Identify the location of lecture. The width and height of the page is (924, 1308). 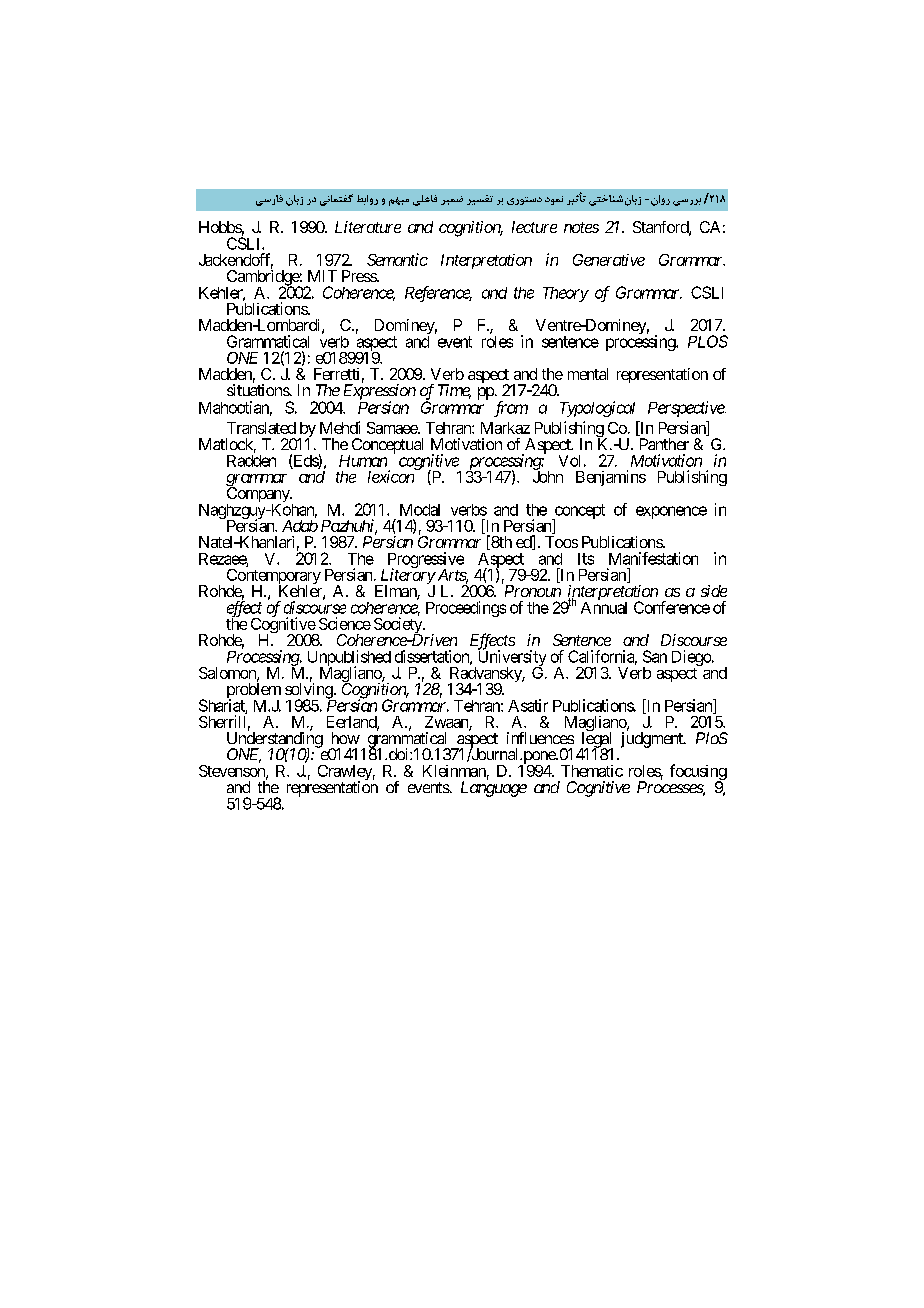
(534, 227).
